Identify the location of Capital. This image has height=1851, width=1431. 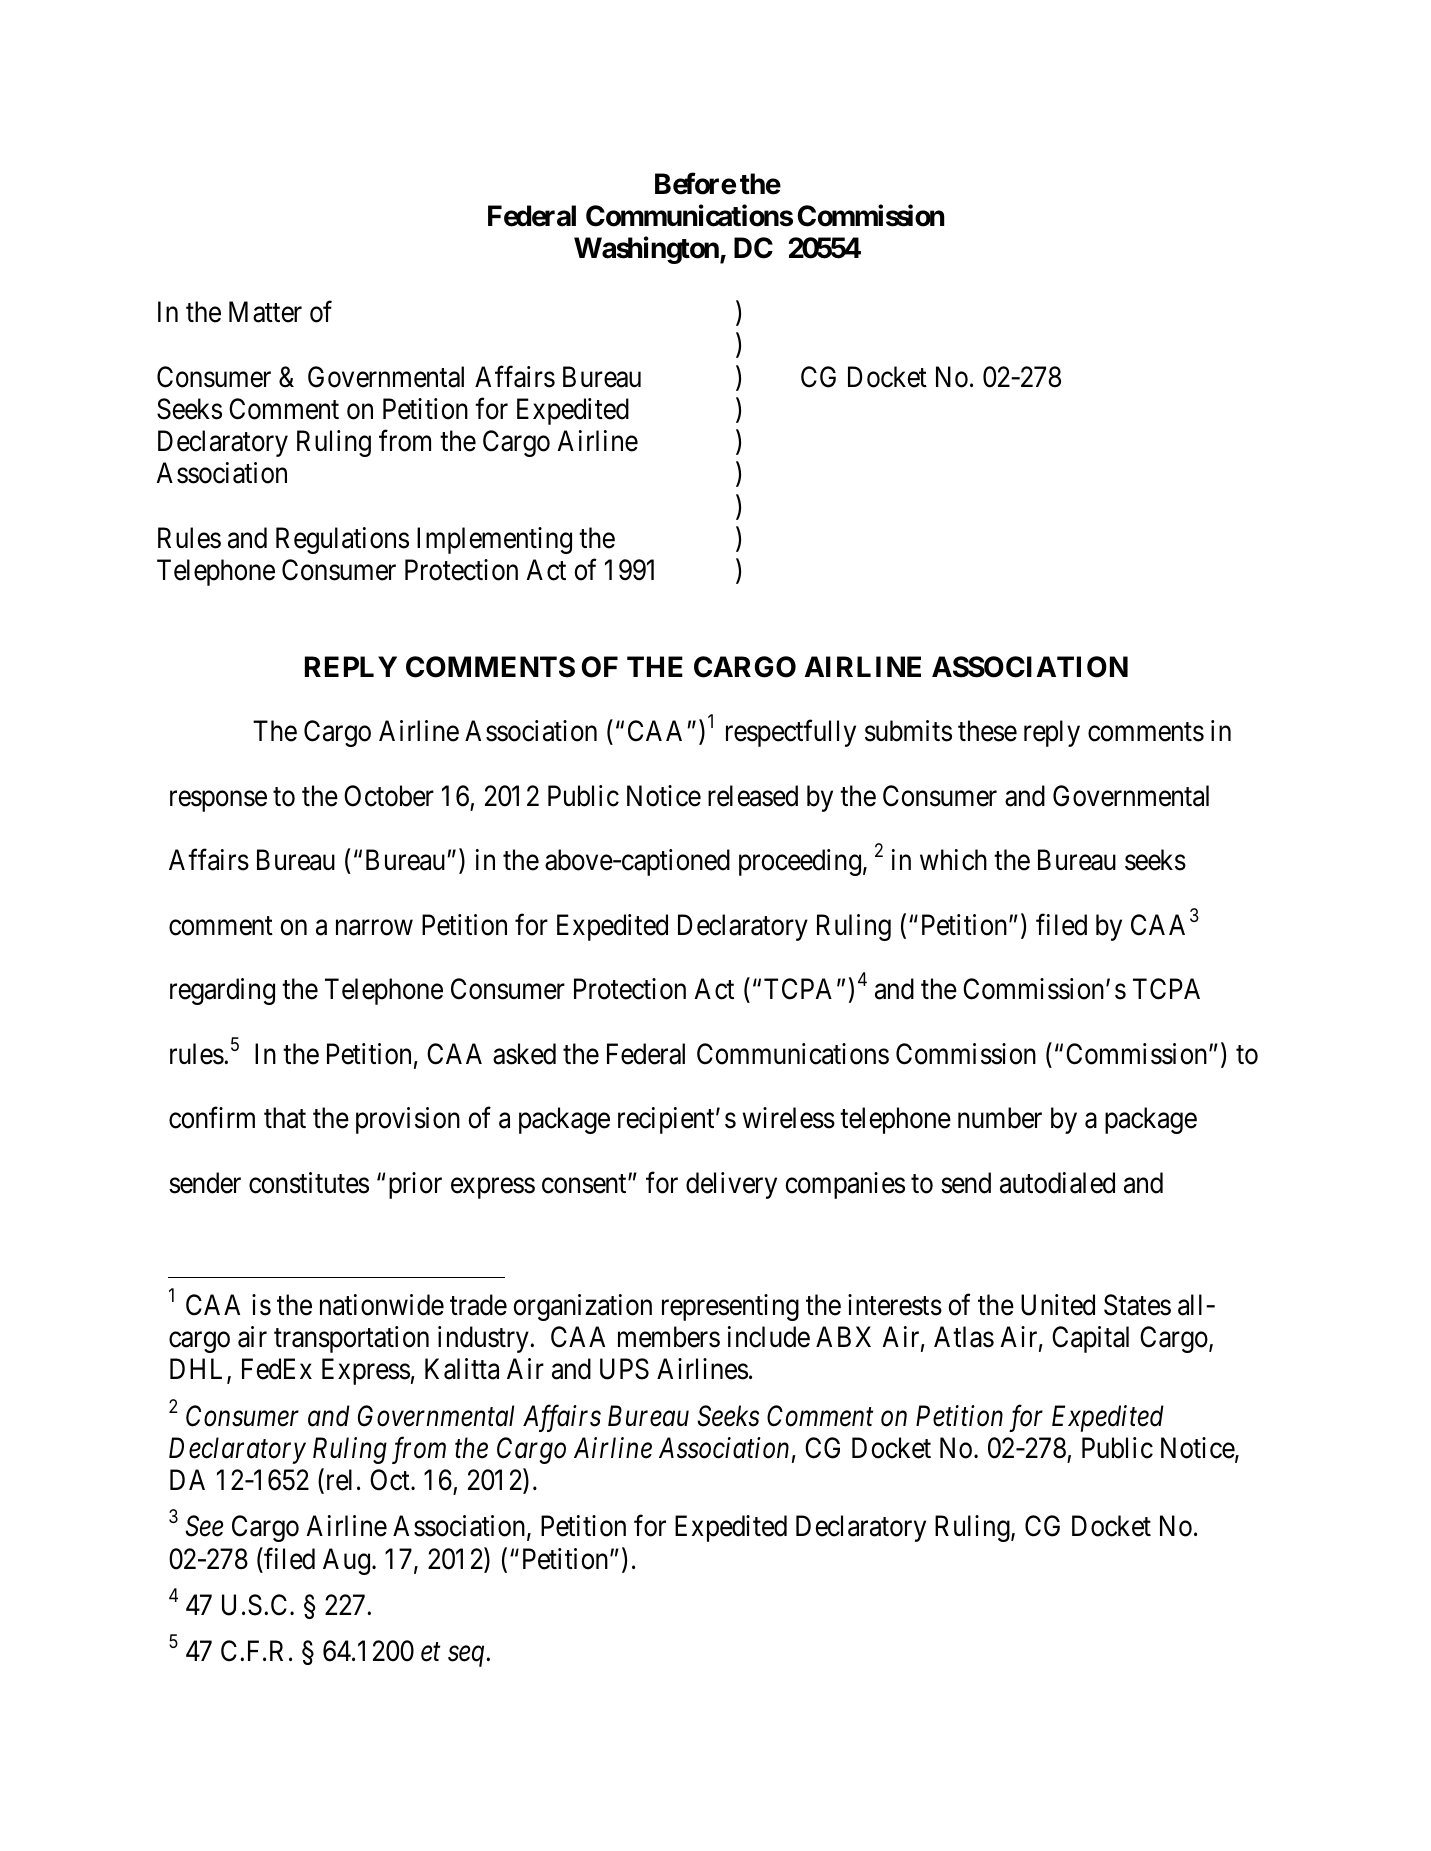
(1090, 1339).
